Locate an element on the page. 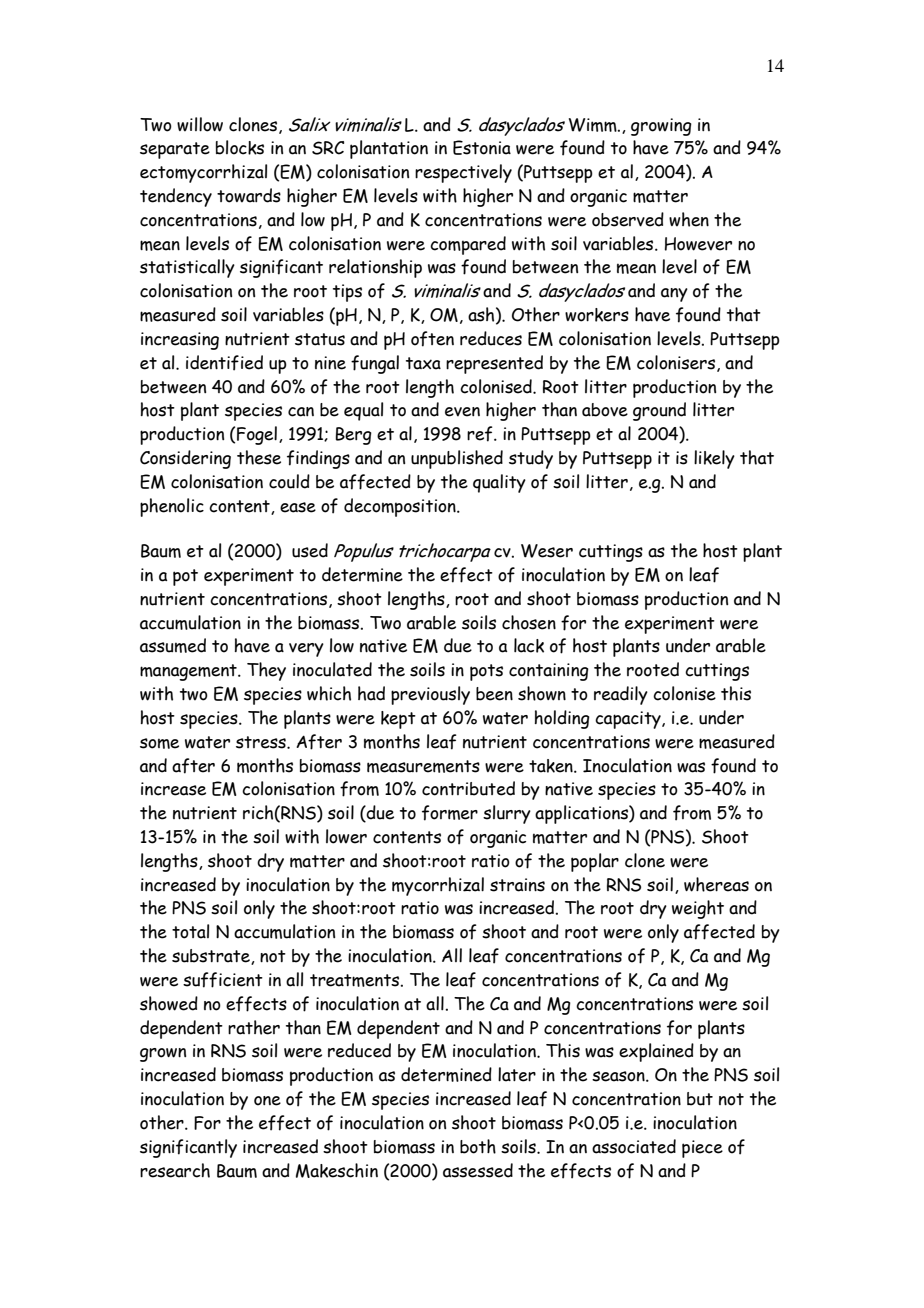  these is located at coordinates (259, 457).
